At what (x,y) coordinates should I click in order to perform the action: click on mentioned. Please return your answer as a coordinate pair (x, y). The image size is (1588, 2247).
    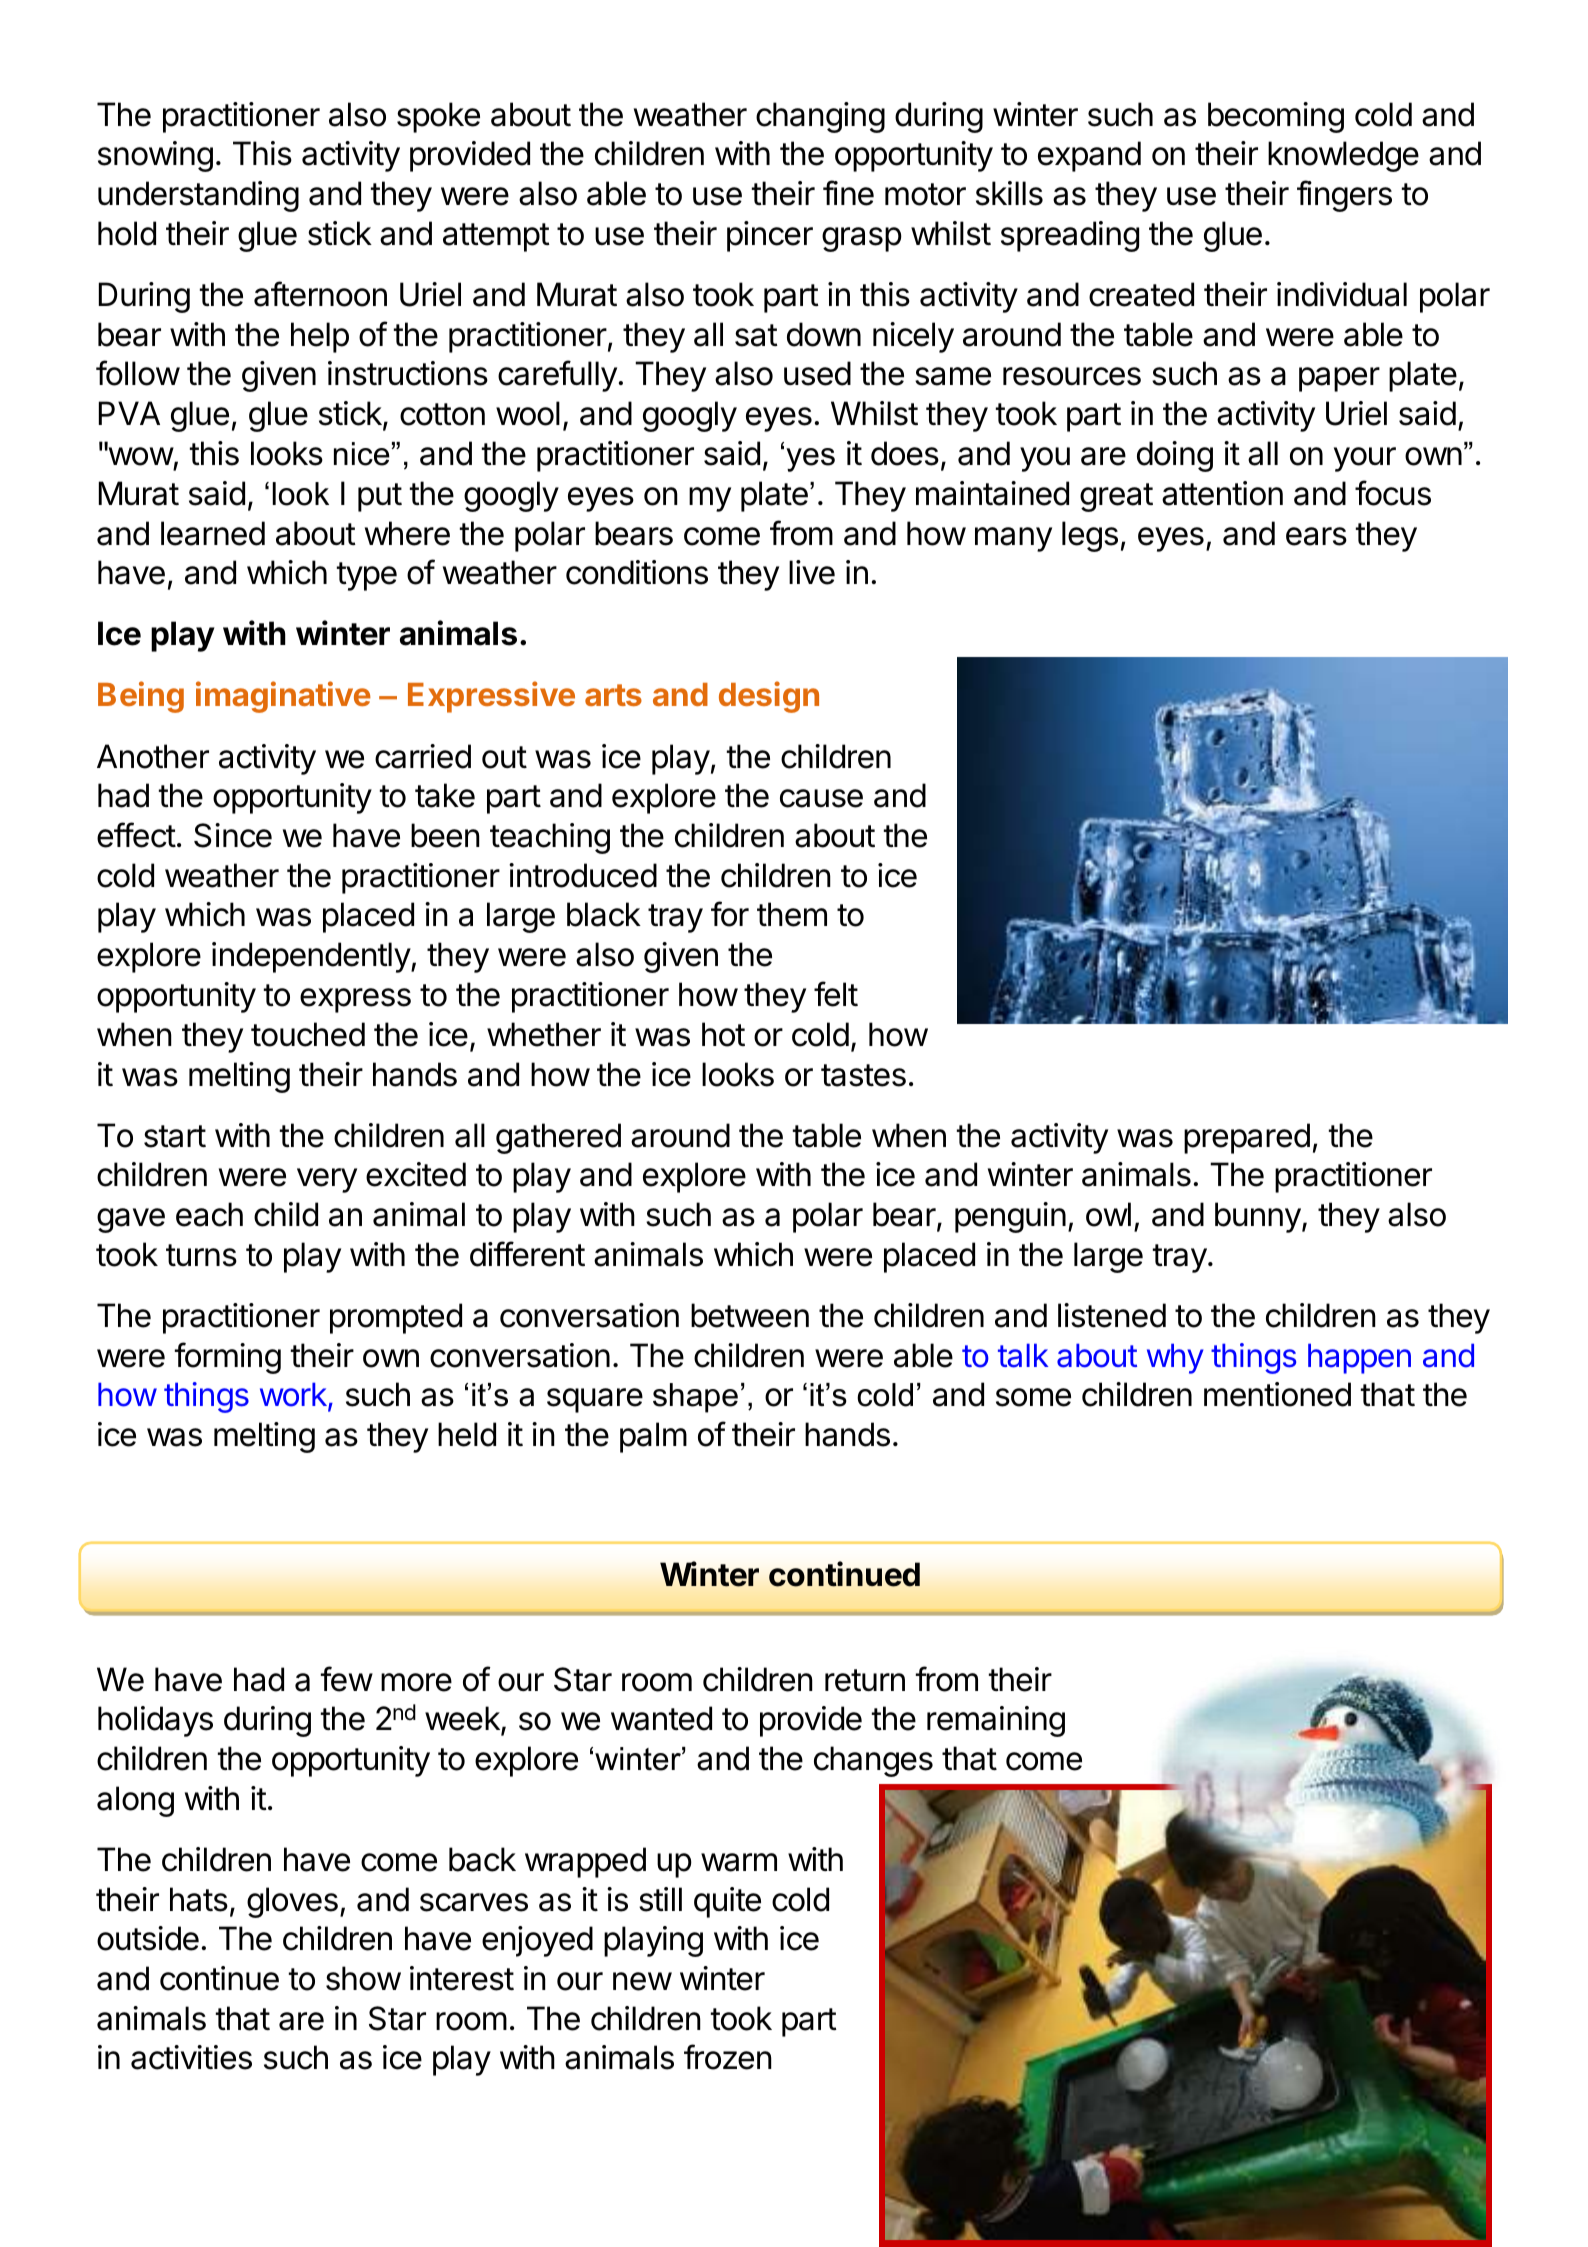
    Looking at the image, I should click on (1277, 1394).
